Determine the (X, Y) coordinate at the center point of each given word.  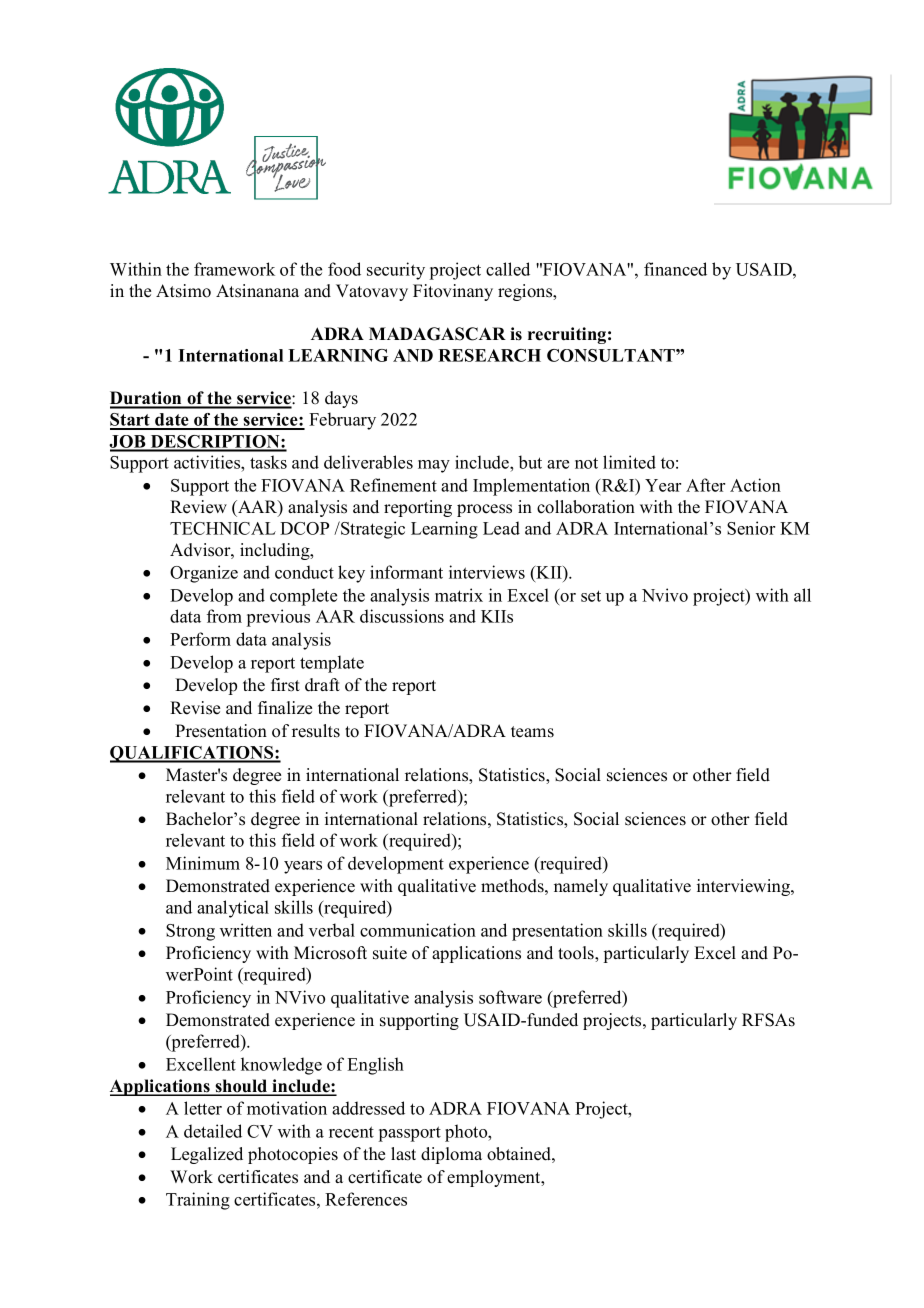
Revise (195, 708)
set (591, 596)
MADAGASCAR (437, 334)
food (344, 269)
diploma (451, 1155)
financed (675, 269)
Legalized (207, 1155)
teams (532, 732)
